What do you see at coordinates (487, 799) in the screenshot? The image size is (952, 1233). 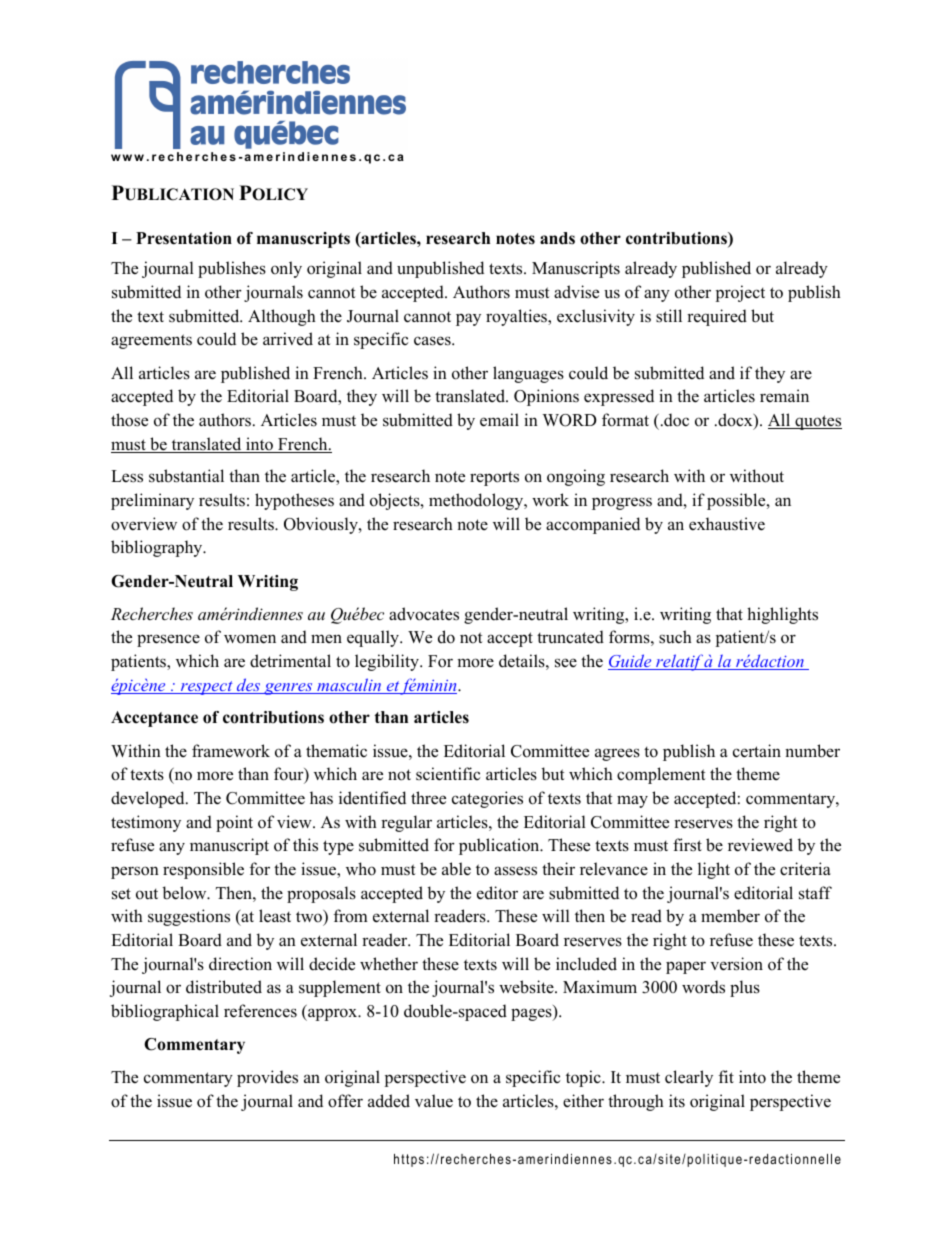 I see `categories` at bounding box center [487, 799].
